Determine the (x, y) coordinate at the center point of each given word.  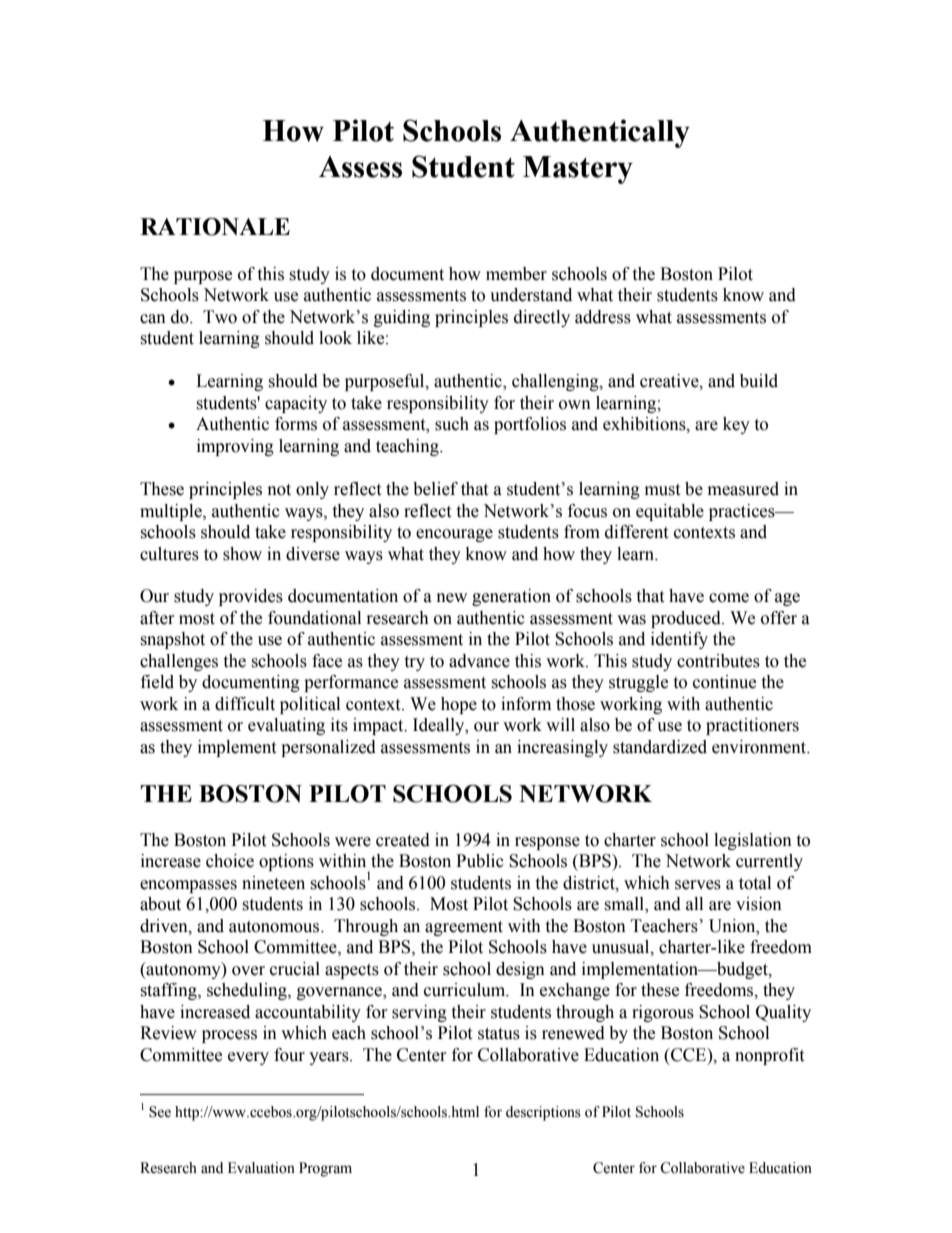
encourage (454, 535)
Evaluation (261, 1168)
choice (230, 861)
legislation (753, 841)
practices (743, 512)
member (516, 274)
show (242, 554)
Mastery (578, 170)
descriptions (543, 1113)
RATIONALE (215, 227)
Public (480, 861)
